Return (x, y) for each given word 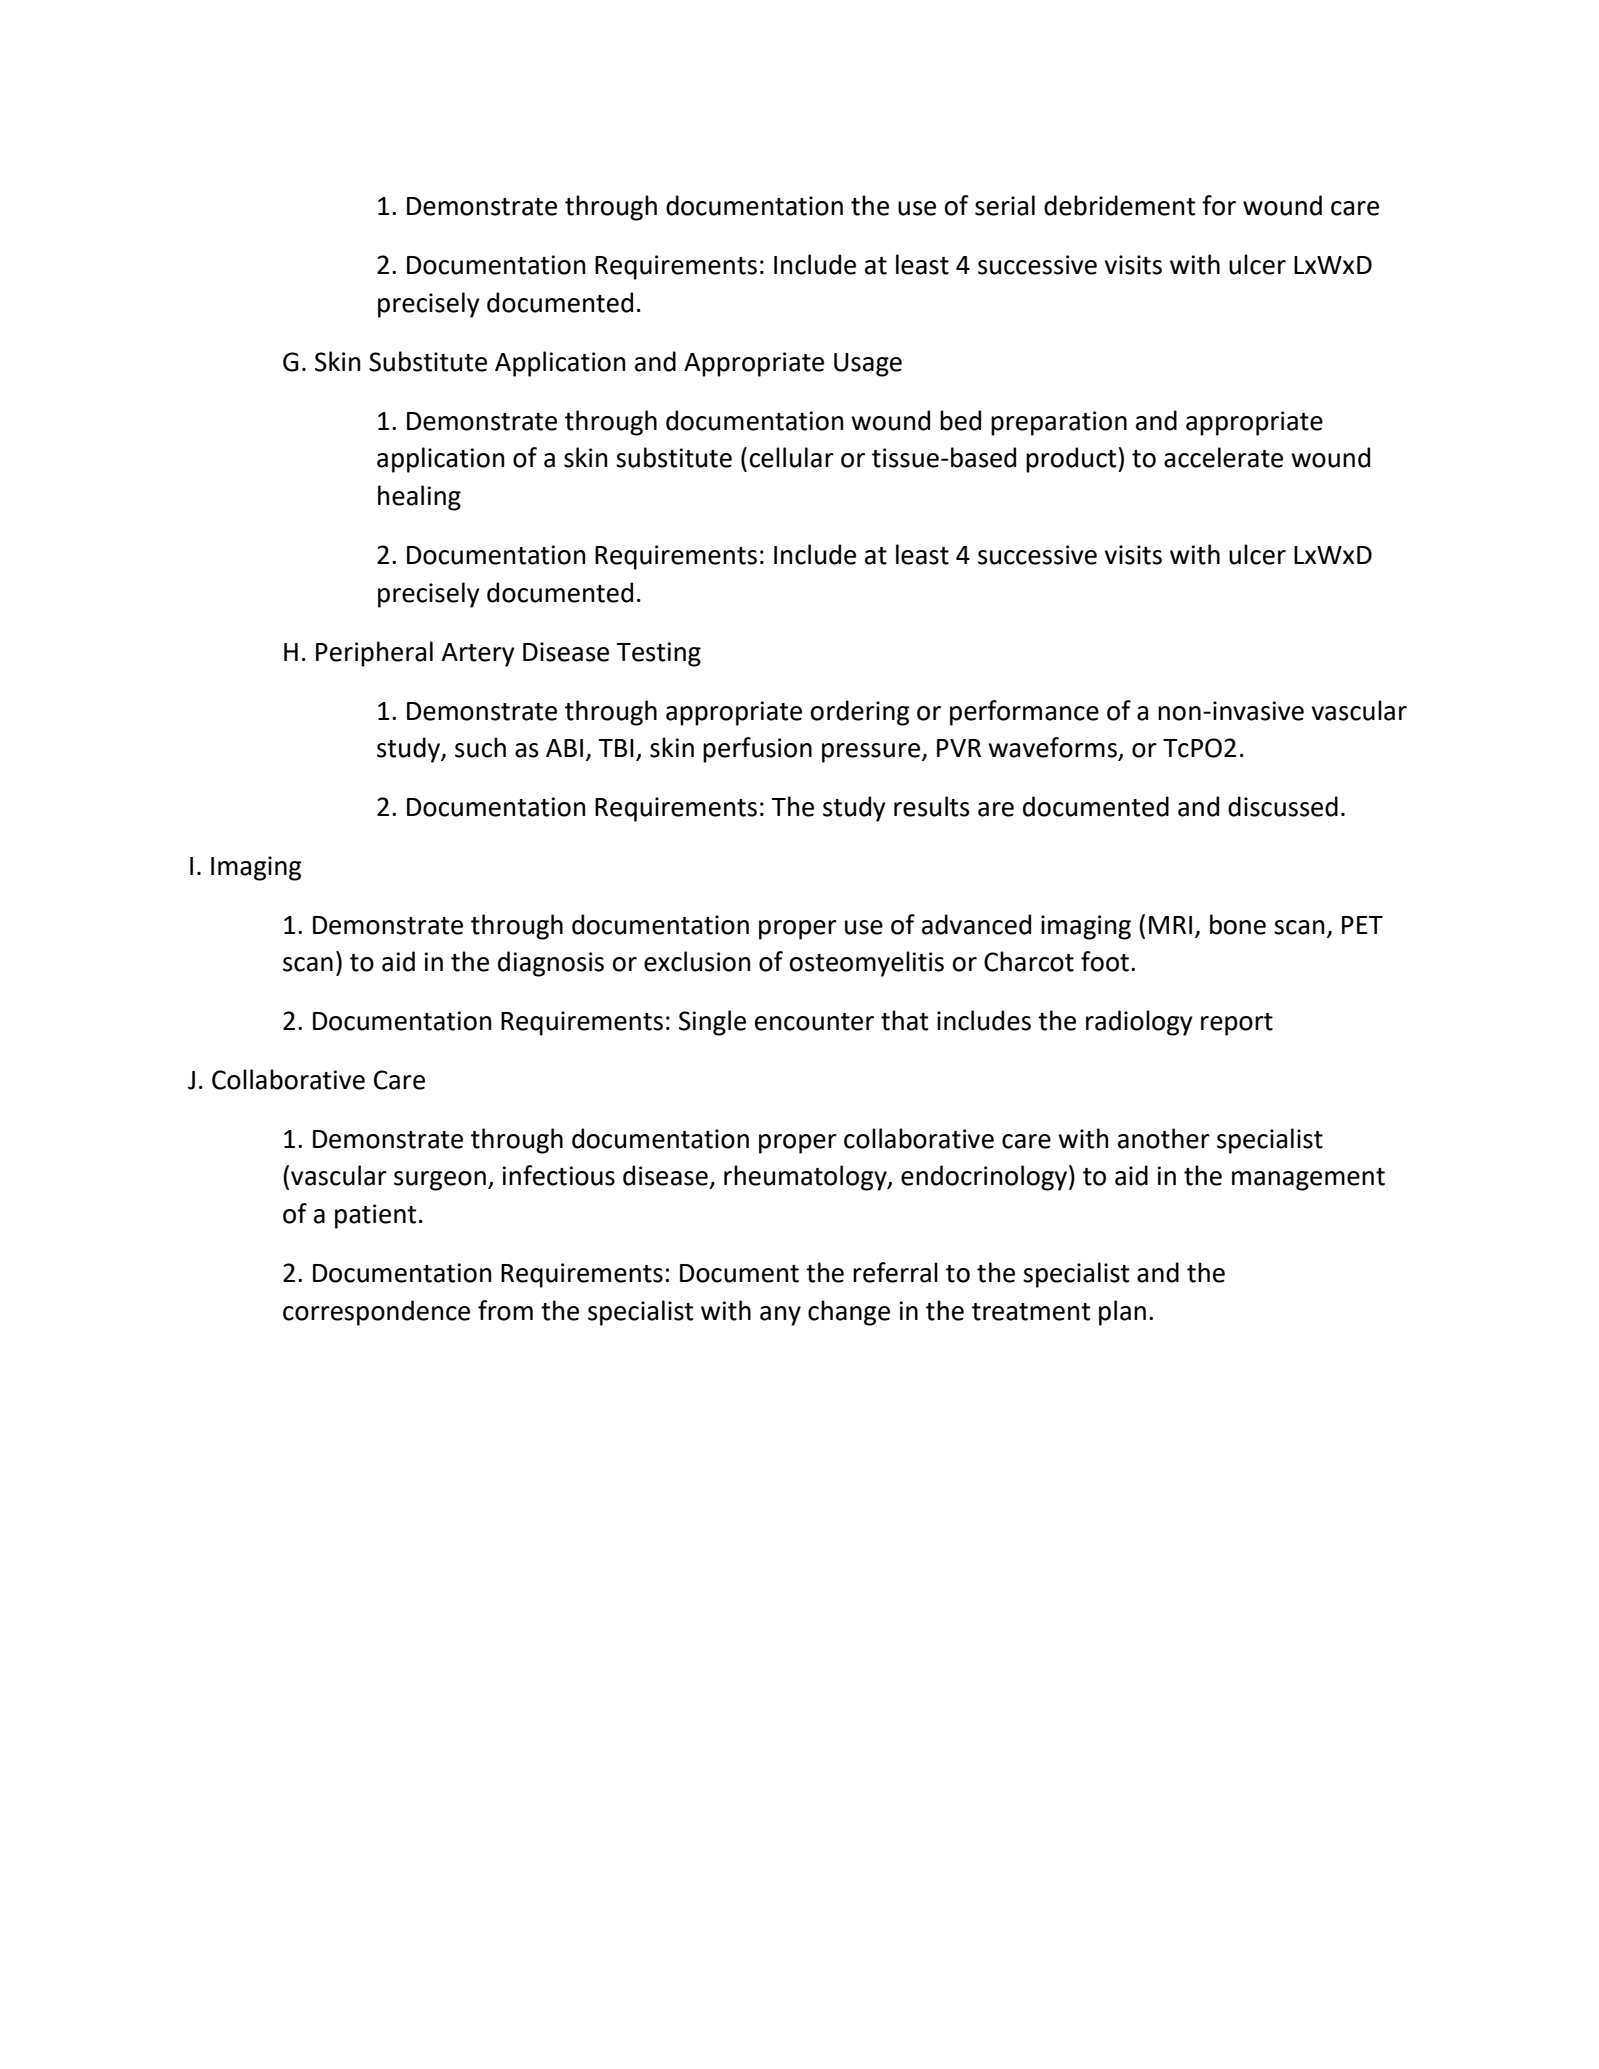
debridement (1119, 205)
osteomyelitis (867, 964)
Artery (478, 655)
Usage (868, 365)
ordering (860, 713)
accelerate (1223, 457)
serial (1005, 205)
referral (895, 1272)
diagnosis (551, 964)
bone (1238, 924)
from (505, 1310)
